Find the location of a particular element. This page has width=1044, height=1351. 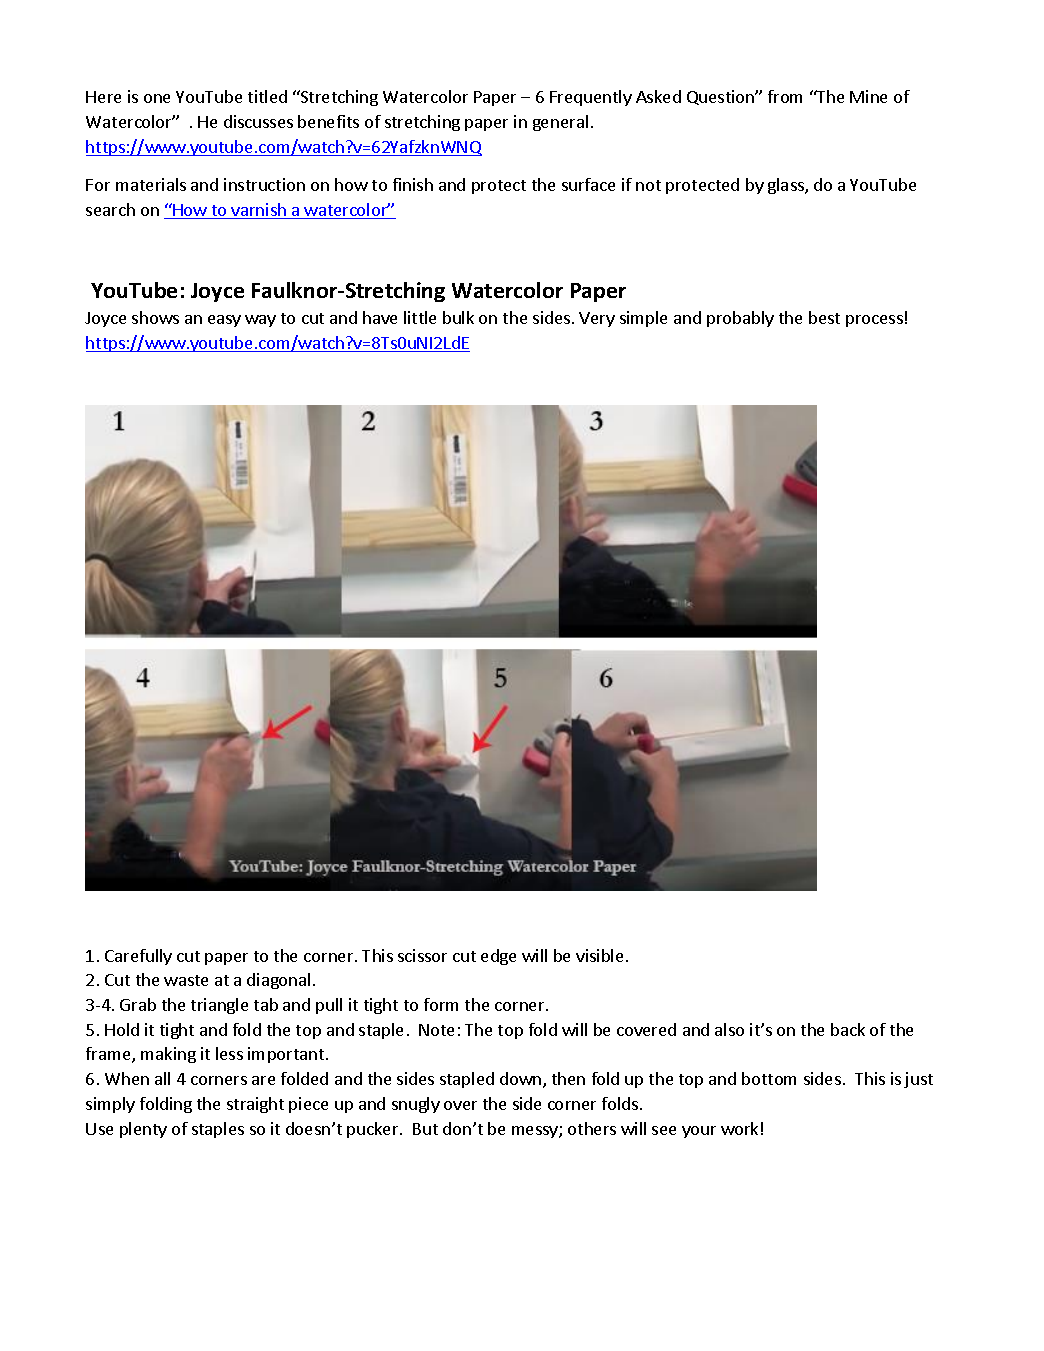

down is located at coordinates (522, 1080).
